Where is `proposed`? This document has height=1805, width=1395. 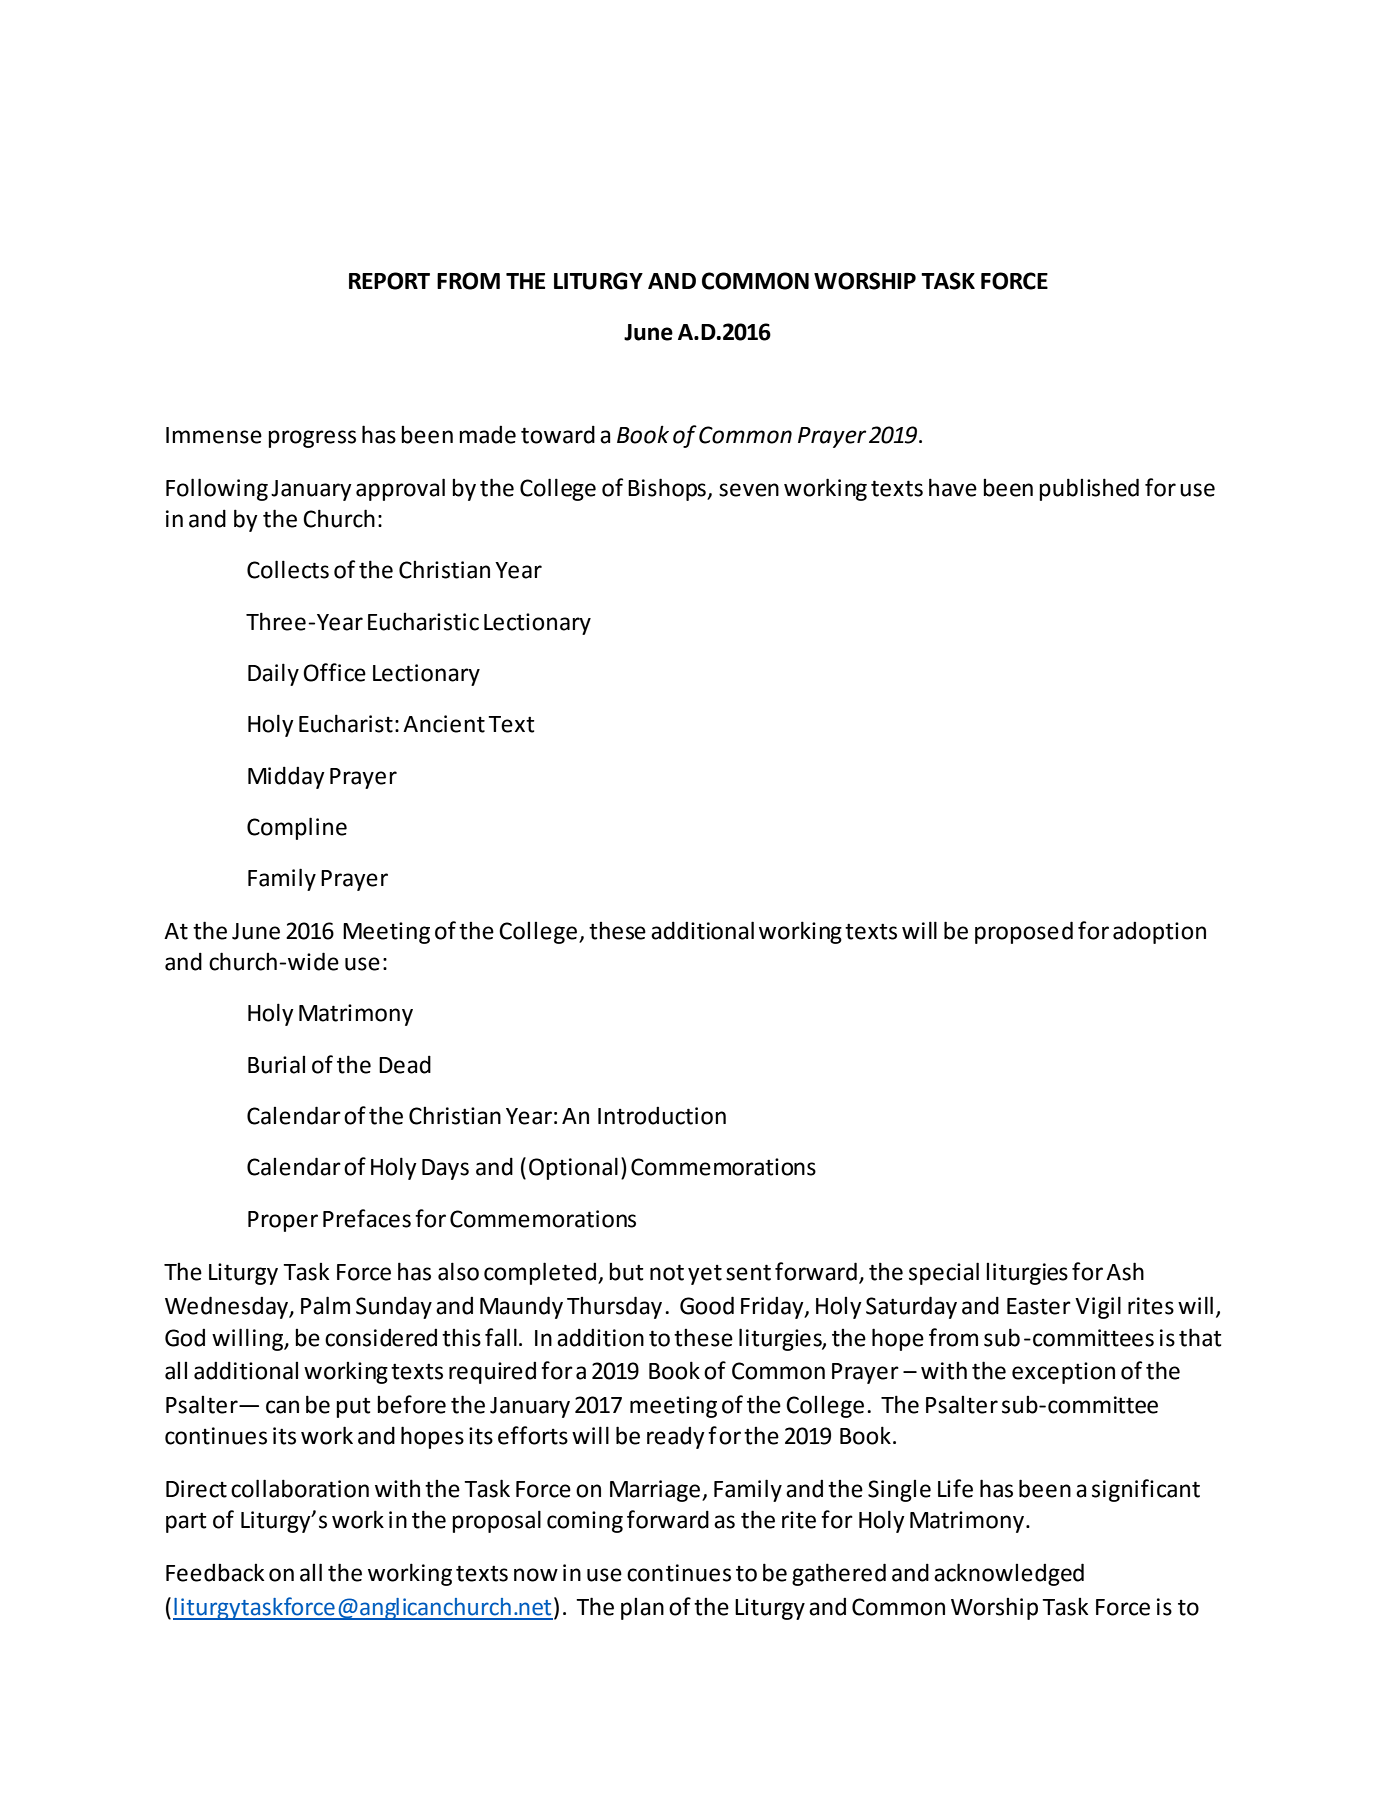
proposed is located at coordinates (1024, 932).
